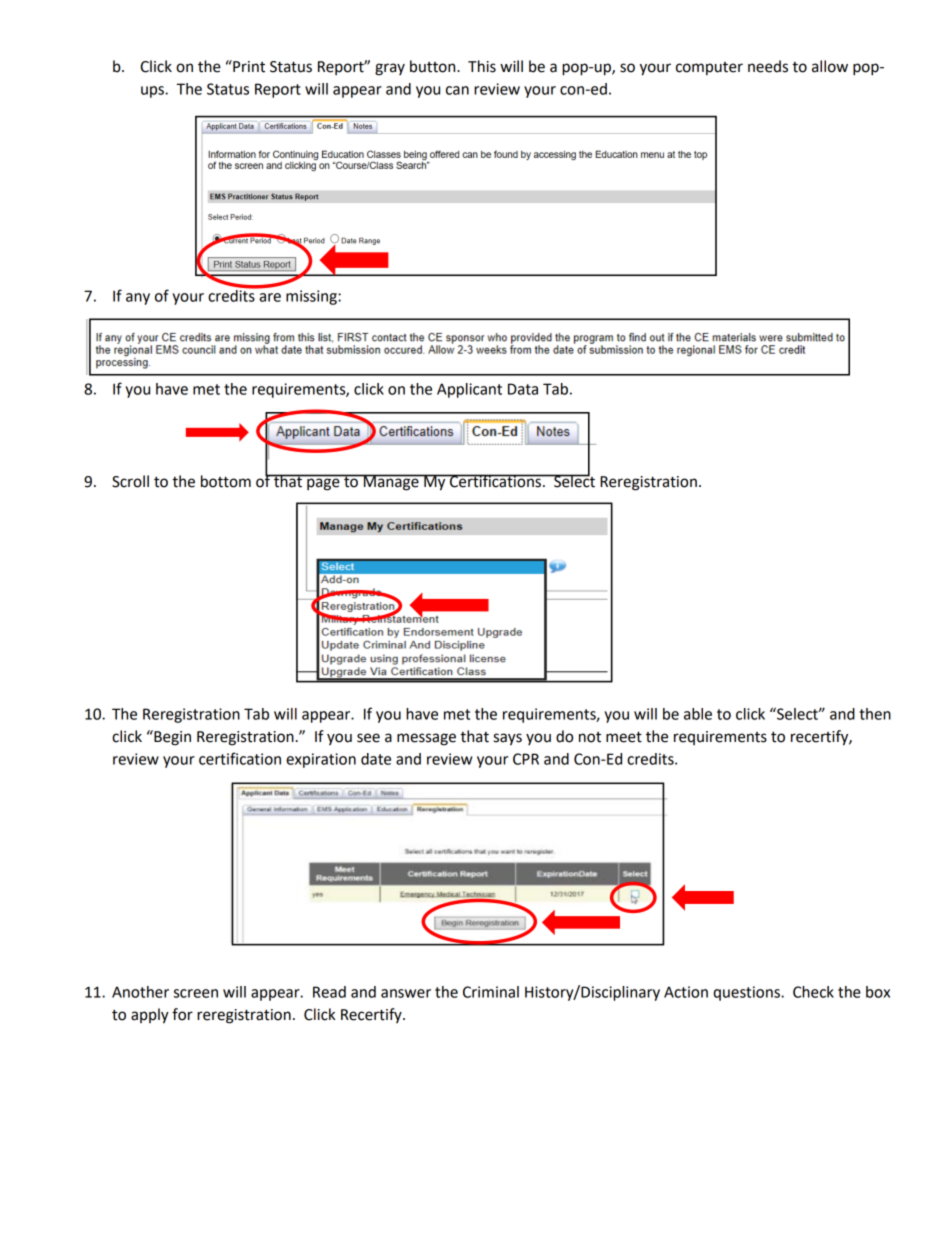 This screenshot has height=1233, width=952. Describe the element at coordinates (196, 993) in the screenshot. I see `screen` at that location.
